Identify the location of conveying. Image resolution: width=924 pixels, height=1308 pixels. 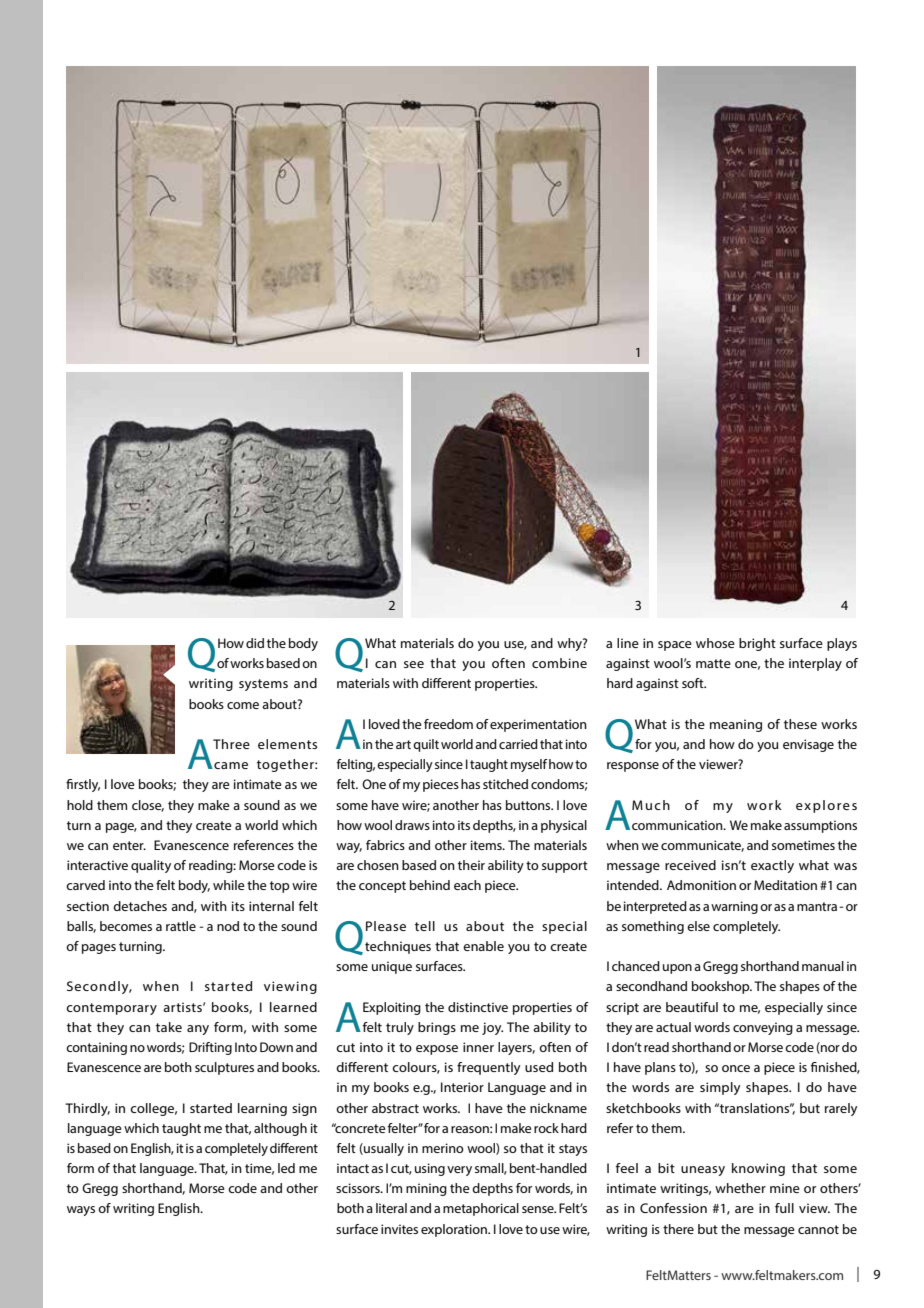
(763, 1028).
